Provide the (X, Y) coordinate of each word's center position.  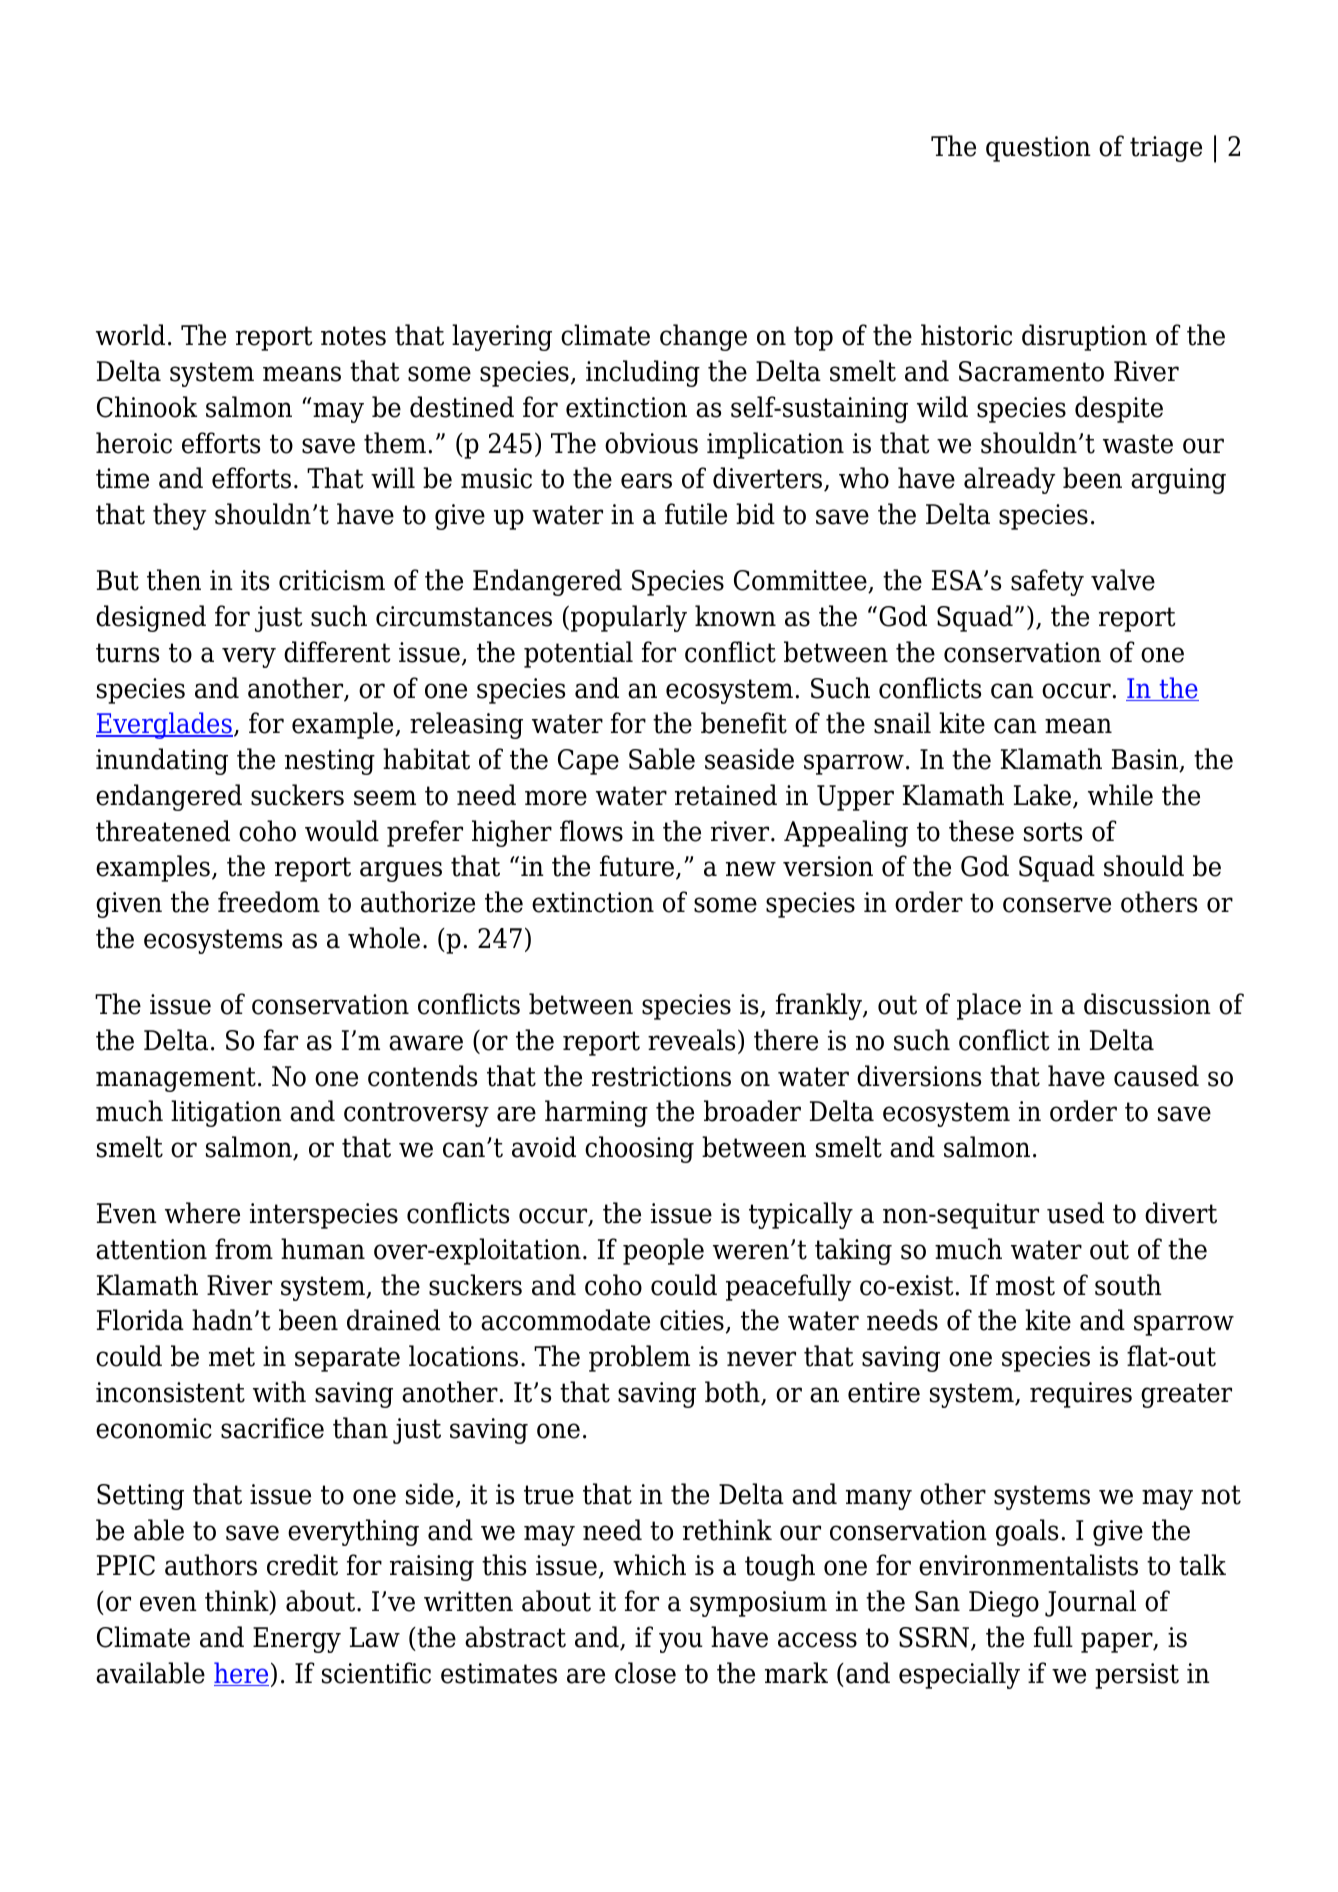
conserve (1057, 905)
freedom (269, 902)
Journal (1090, 1603)
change (703, 337)
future (637, 866)
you (681, 1642)
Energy (297, 1640)
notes (353, 336)
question (1038, 149)
